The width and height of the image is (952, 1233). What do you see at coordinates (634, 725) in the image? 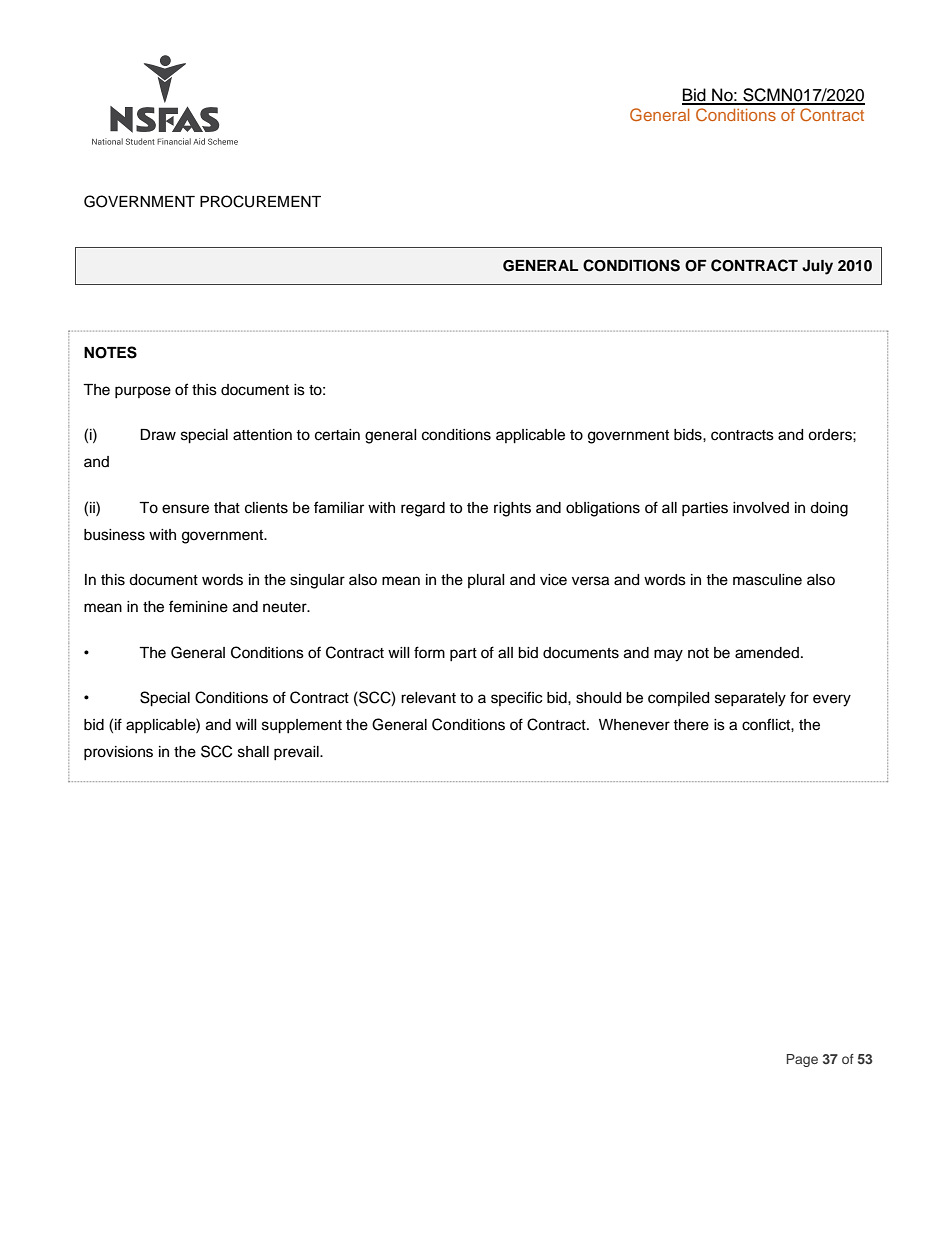
I see `Whenever` at bounding box center [634, 725].
